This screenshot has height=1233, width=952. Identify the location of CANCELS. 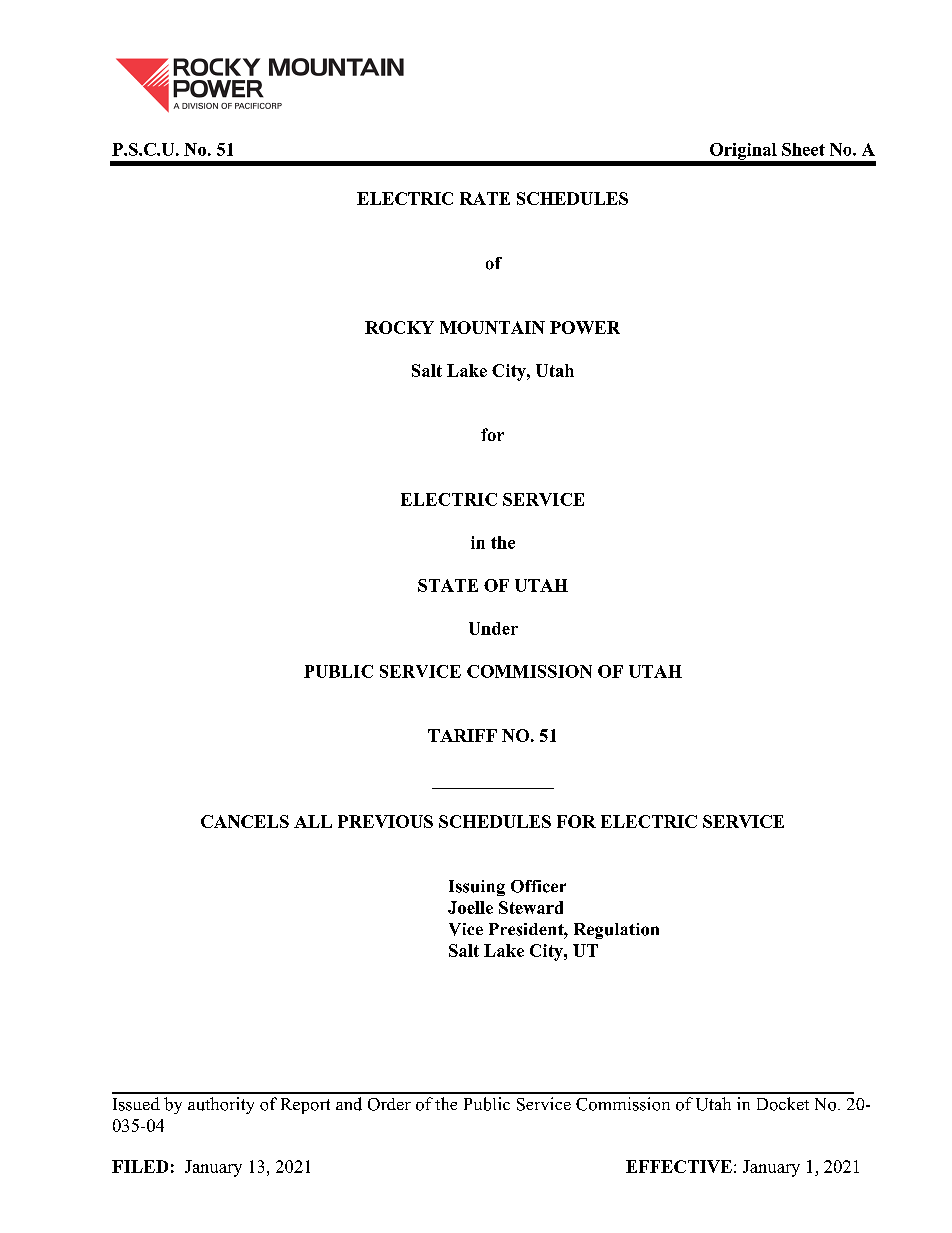
(245, 821).
